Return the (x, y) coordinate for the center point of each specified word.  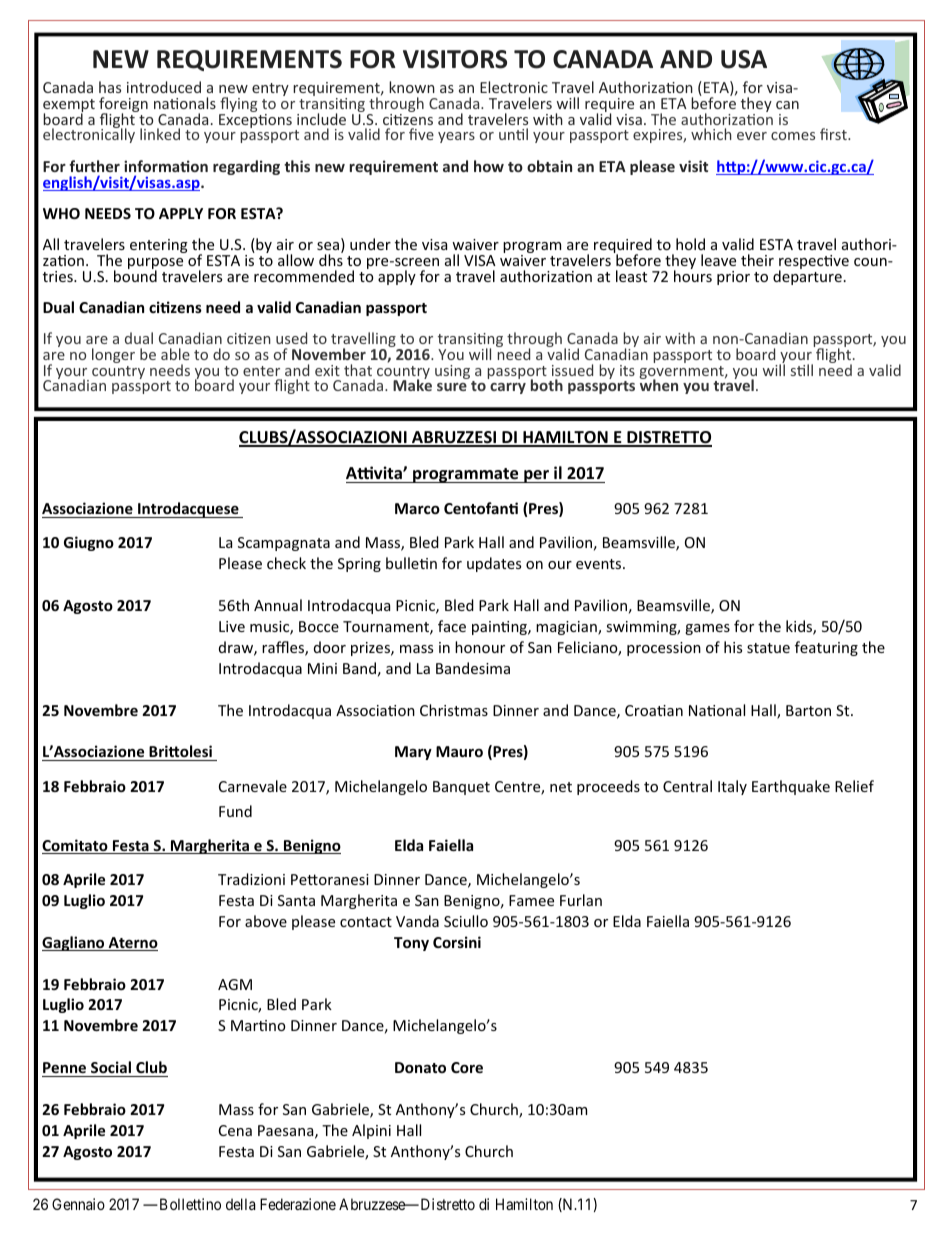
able (175, 354)
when (659, 384)
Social (111, 1067)
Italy (732, 787)
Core (467, 1067)
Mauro (459, 751)
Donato (420, 1067)
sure (452, 387)
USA (744, 59)
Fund (235, 811)
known (412, 87)
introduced (164, 87)
